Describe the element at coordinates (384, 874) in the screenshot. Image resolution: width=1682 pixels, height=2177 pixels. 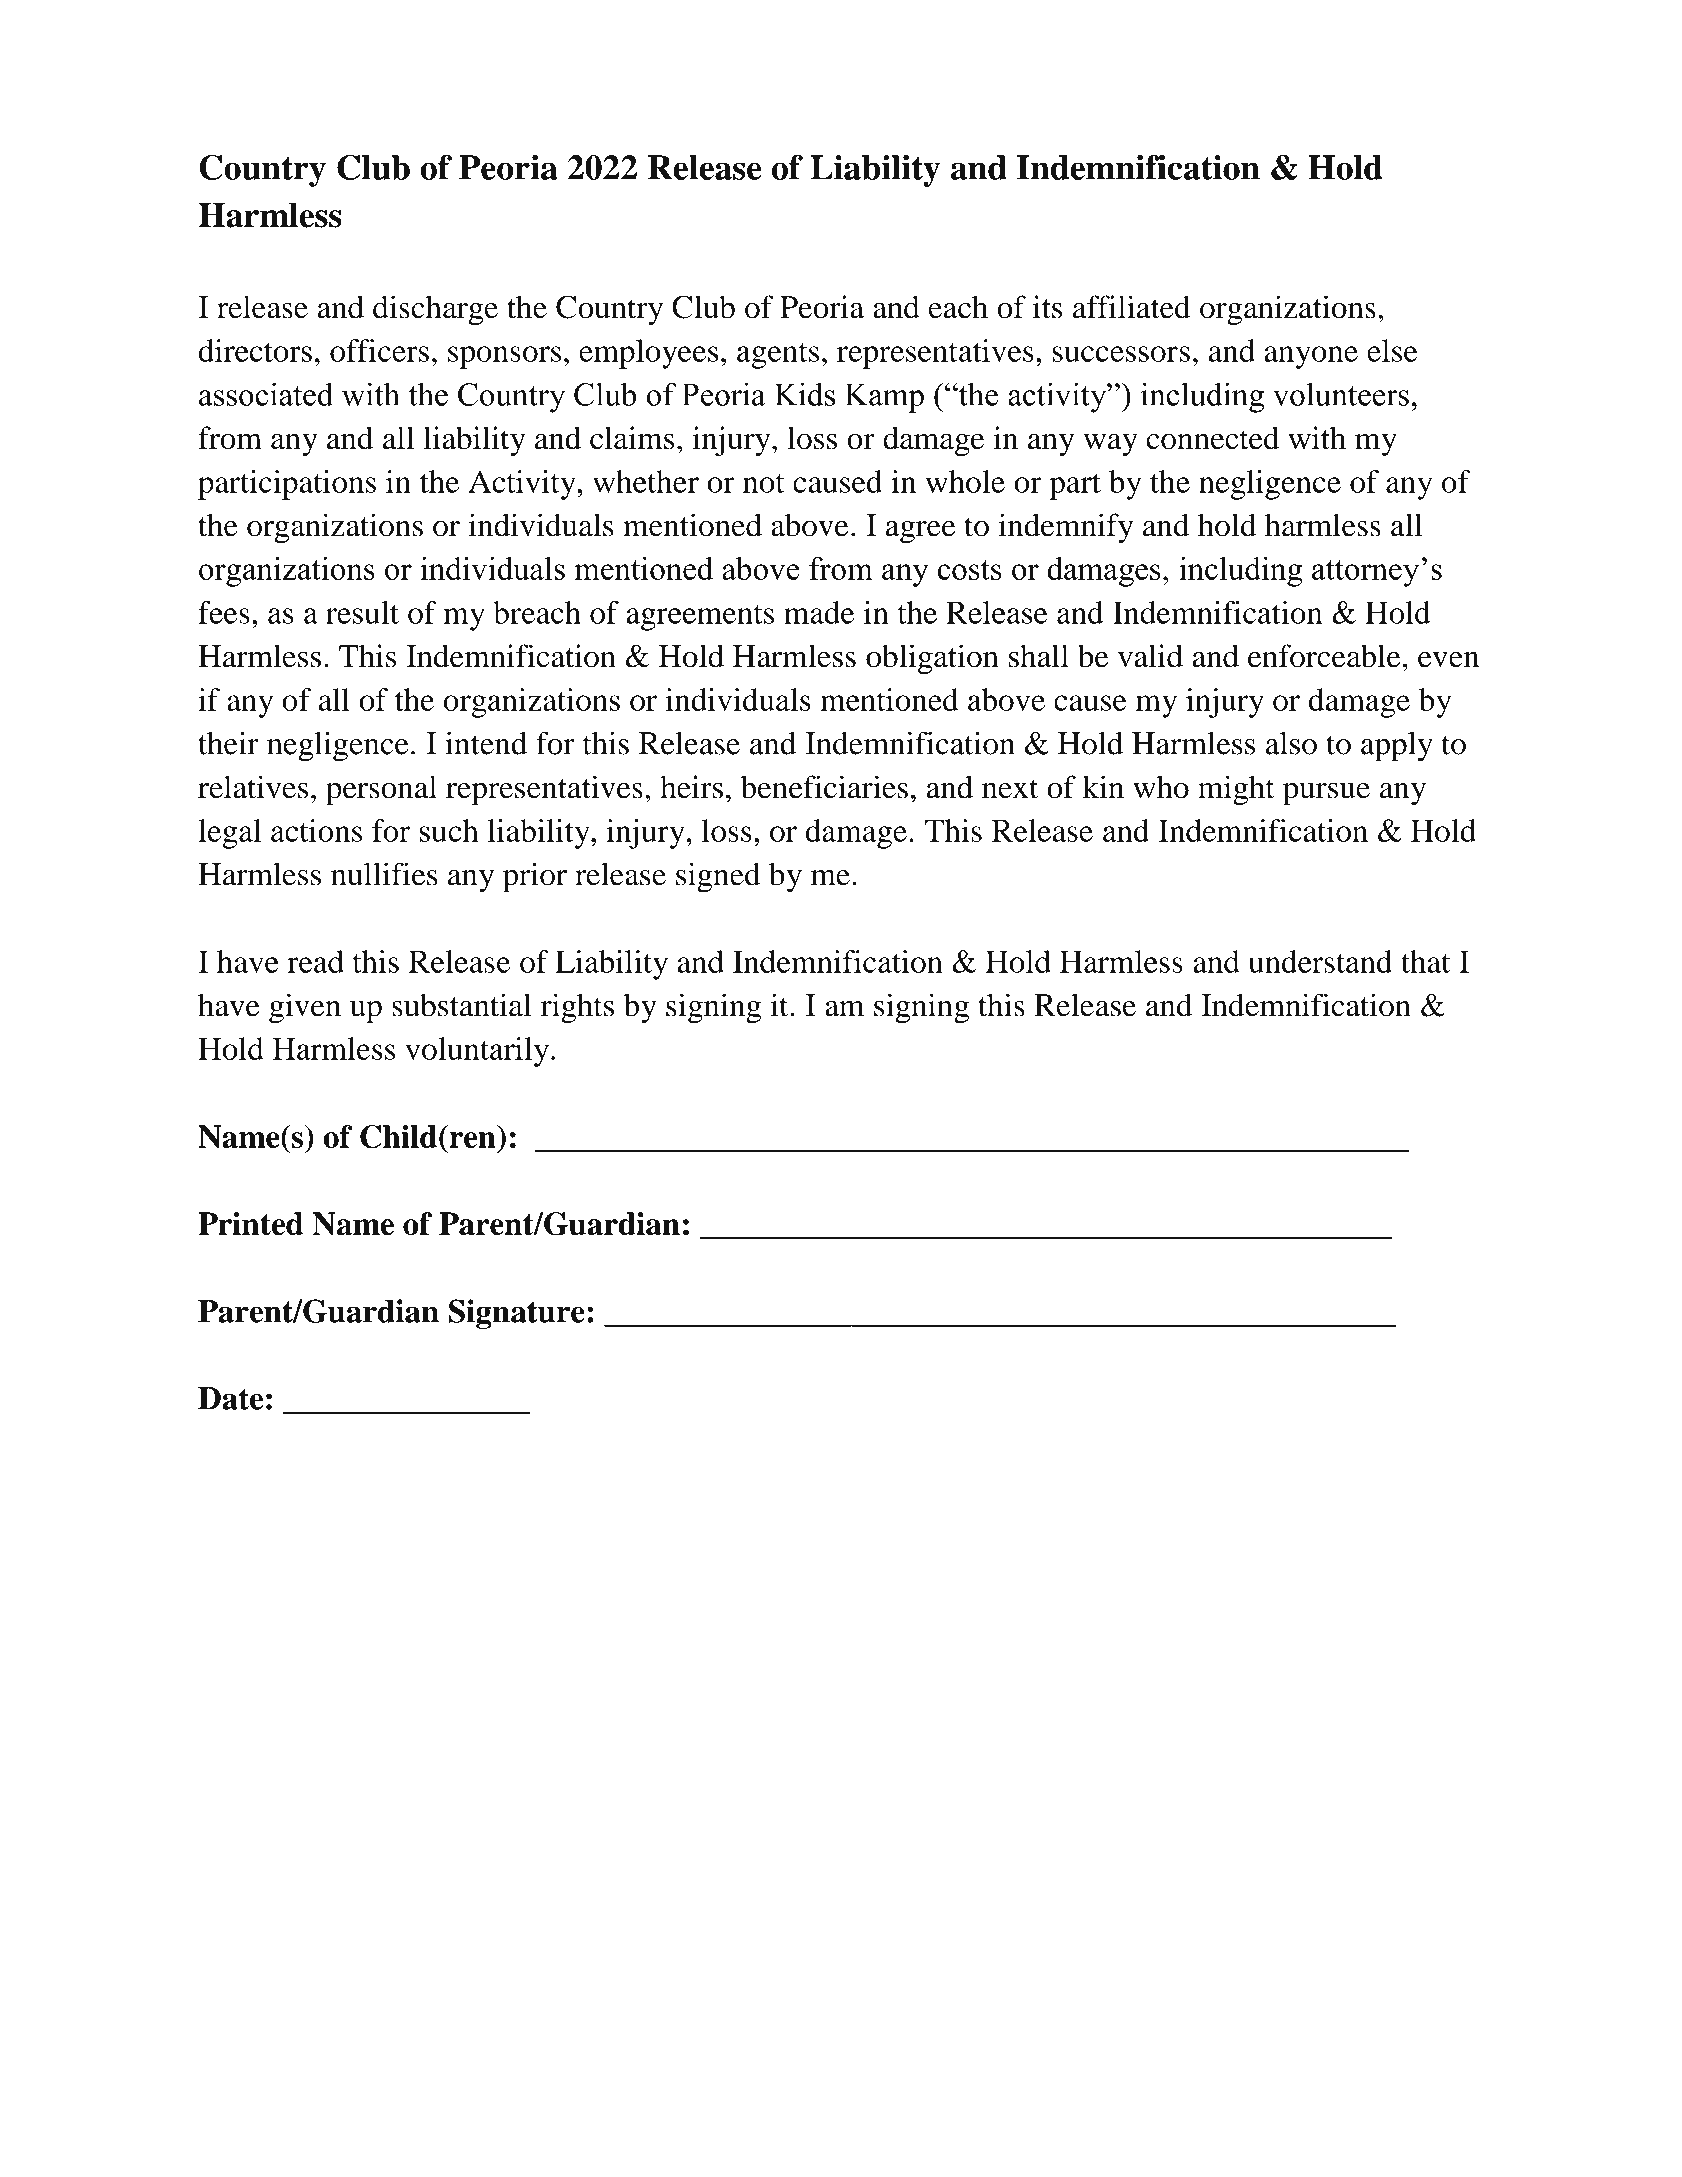
I see `nullifies` at that location.
